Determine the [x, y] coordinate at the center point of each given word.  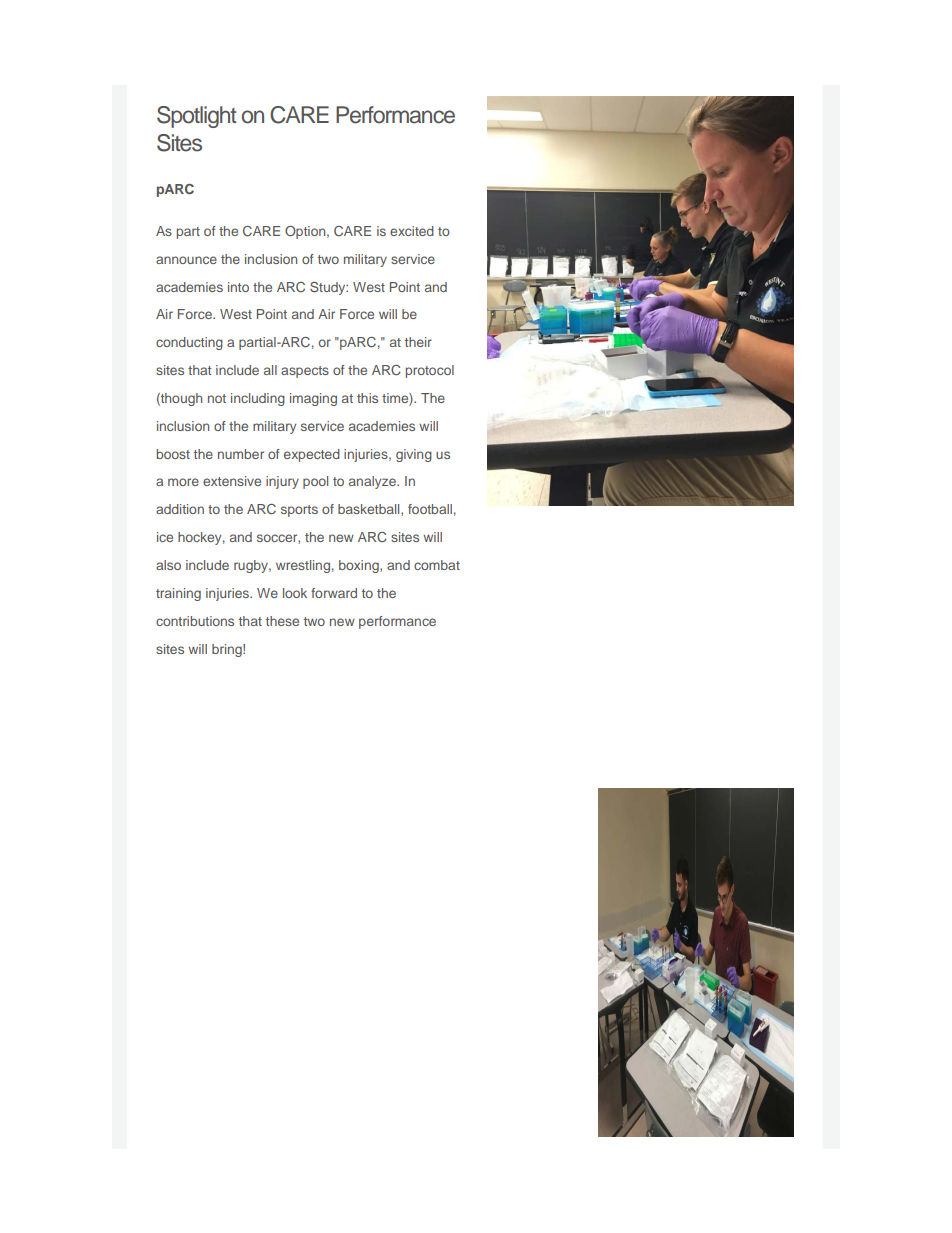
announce [186, 260]
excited [412, 231]
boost [173, 454]
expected [312, 455]
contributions [195, 621]
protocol [430, 371]
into [238, 287]
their [418, 342]
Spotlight [197, 117]
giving [414, 455]
